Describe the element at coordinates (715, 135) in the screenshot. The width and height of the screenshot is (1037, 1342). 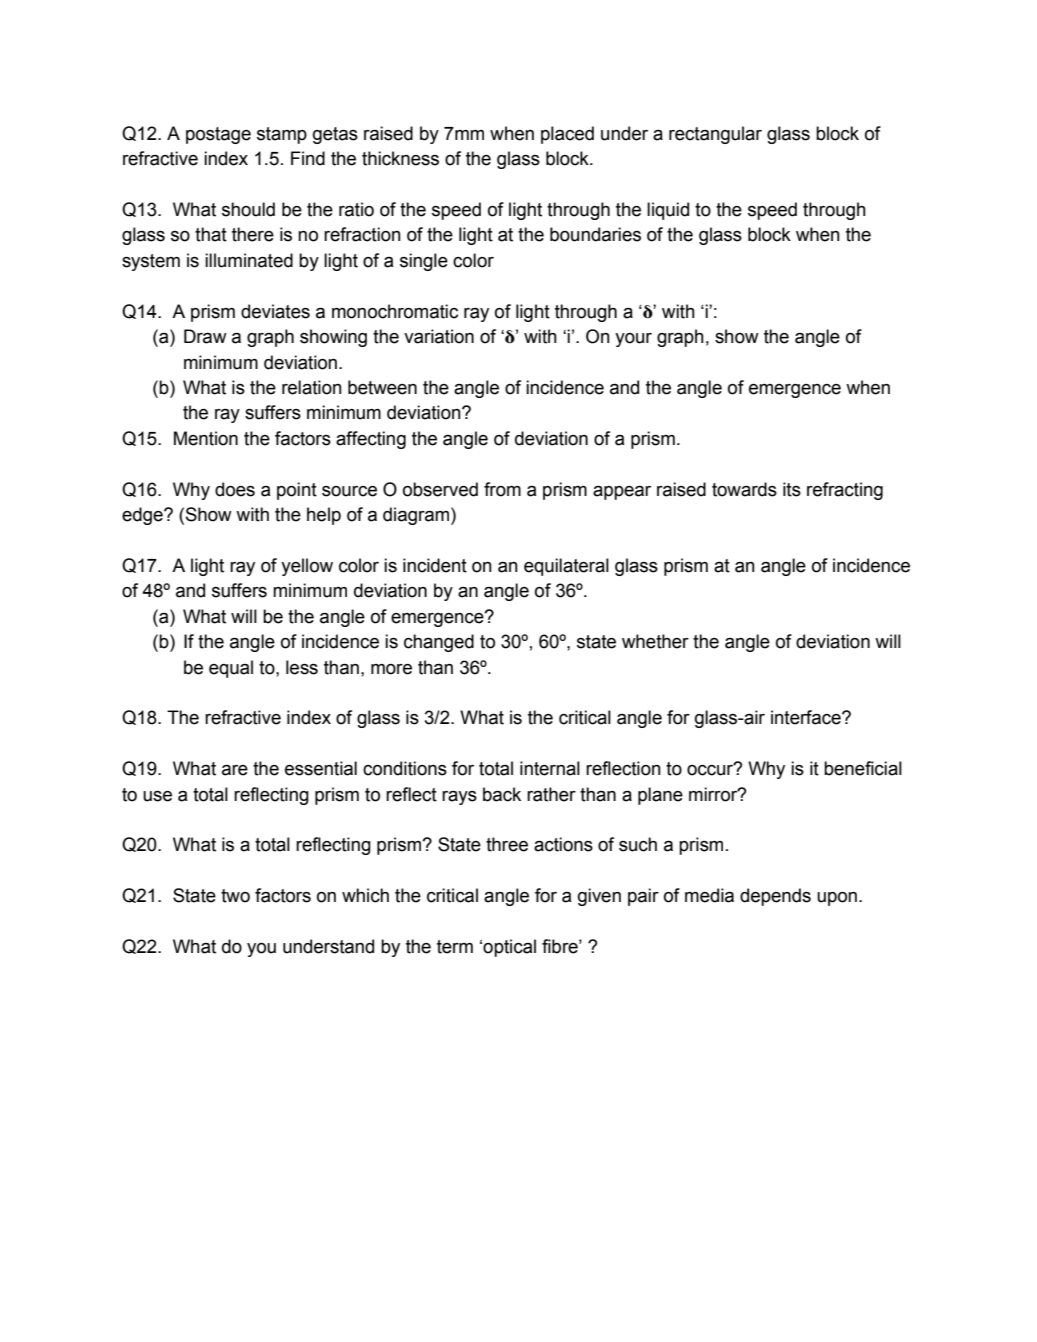
I see `rectangular` at that location.
